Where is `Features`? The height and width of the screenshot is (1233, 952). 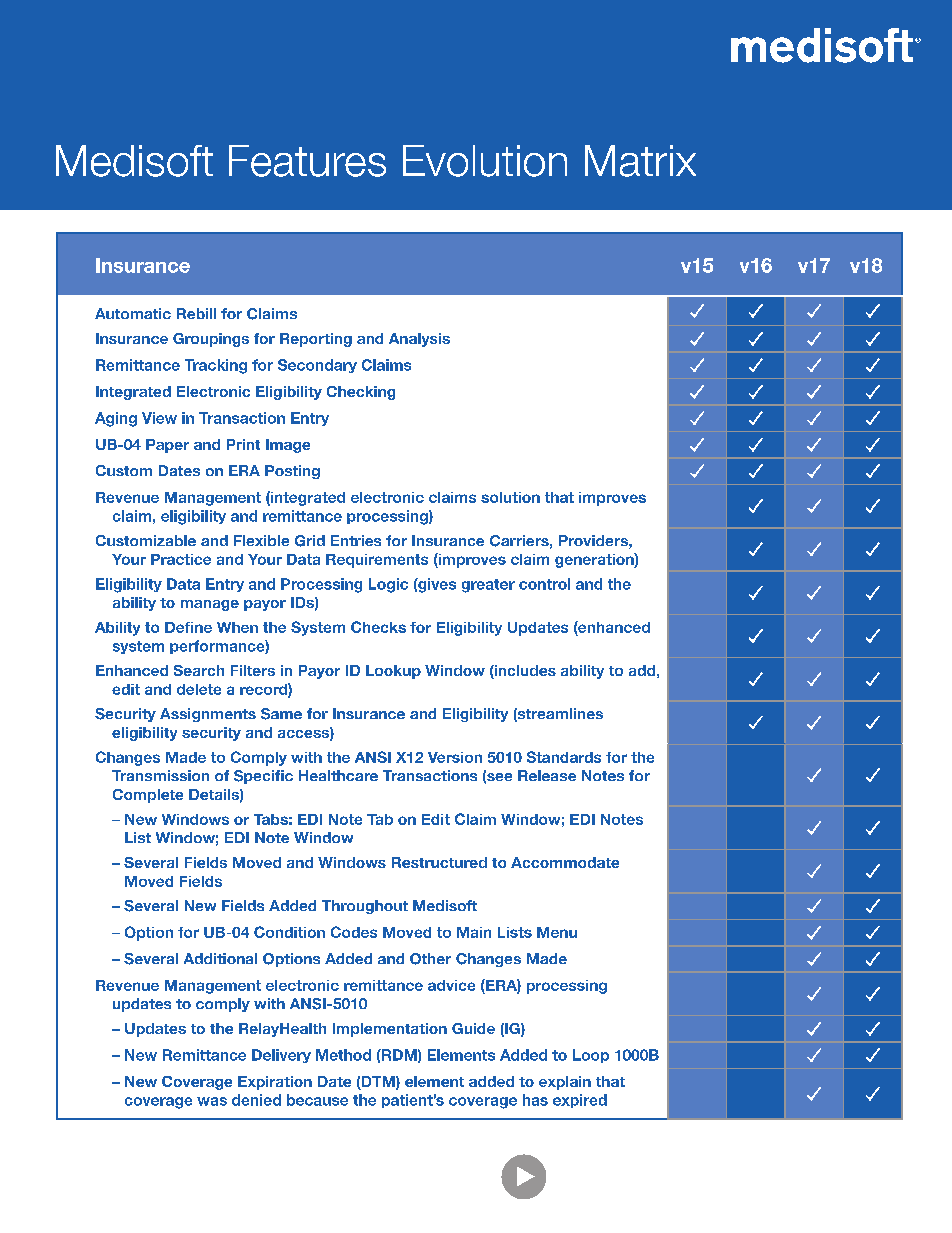
Features is located at coordinates (307, 161).
